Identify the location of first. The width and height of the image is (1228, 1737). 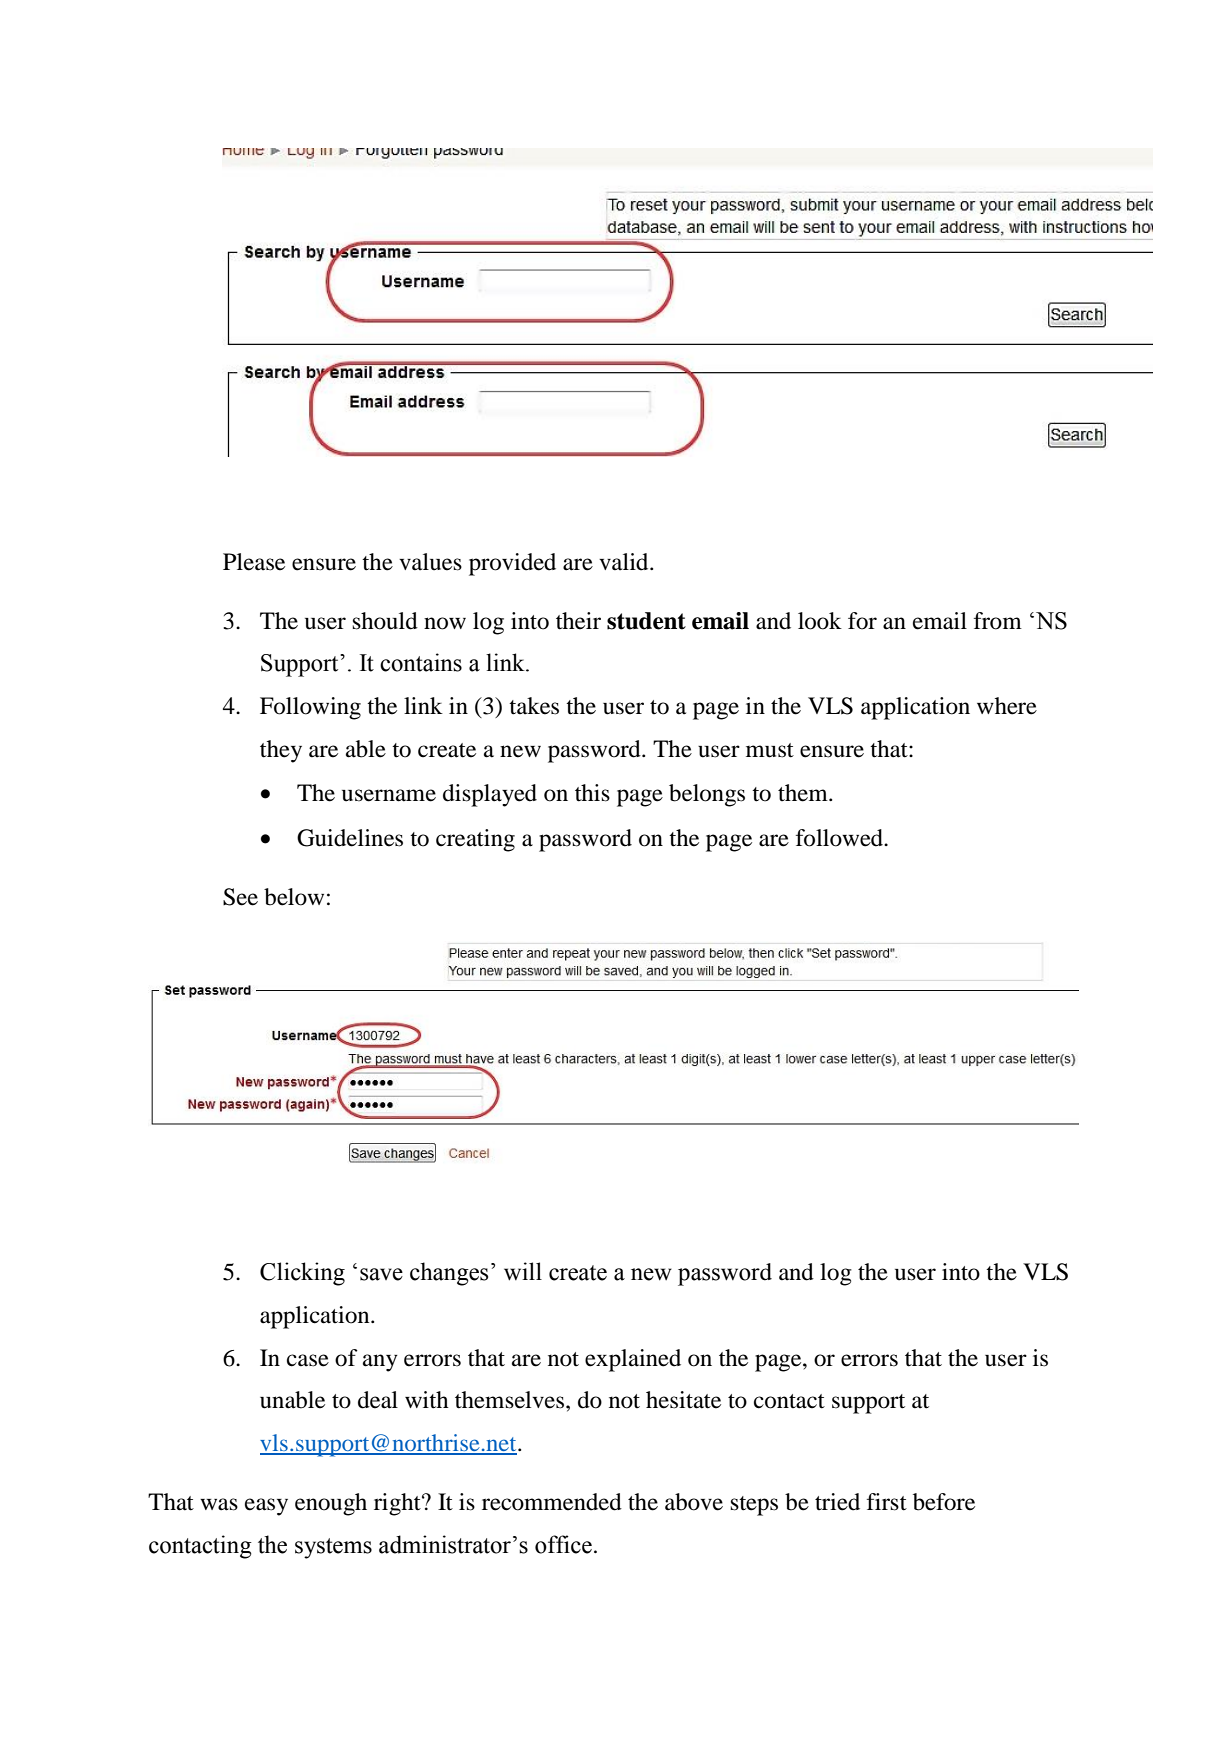
(887, 1502).
